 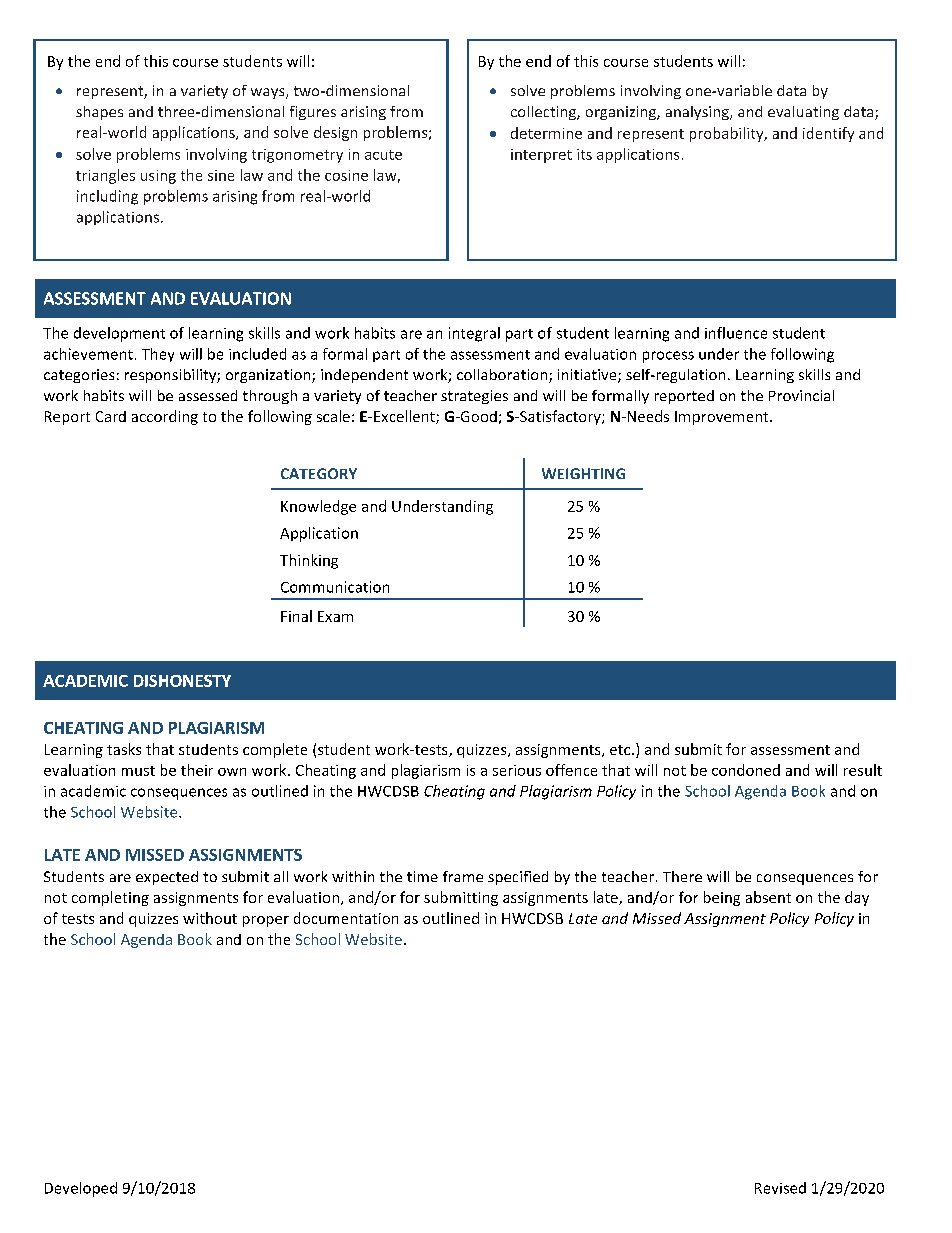 I want to click on Revised, so click(x=780, y=1188).
